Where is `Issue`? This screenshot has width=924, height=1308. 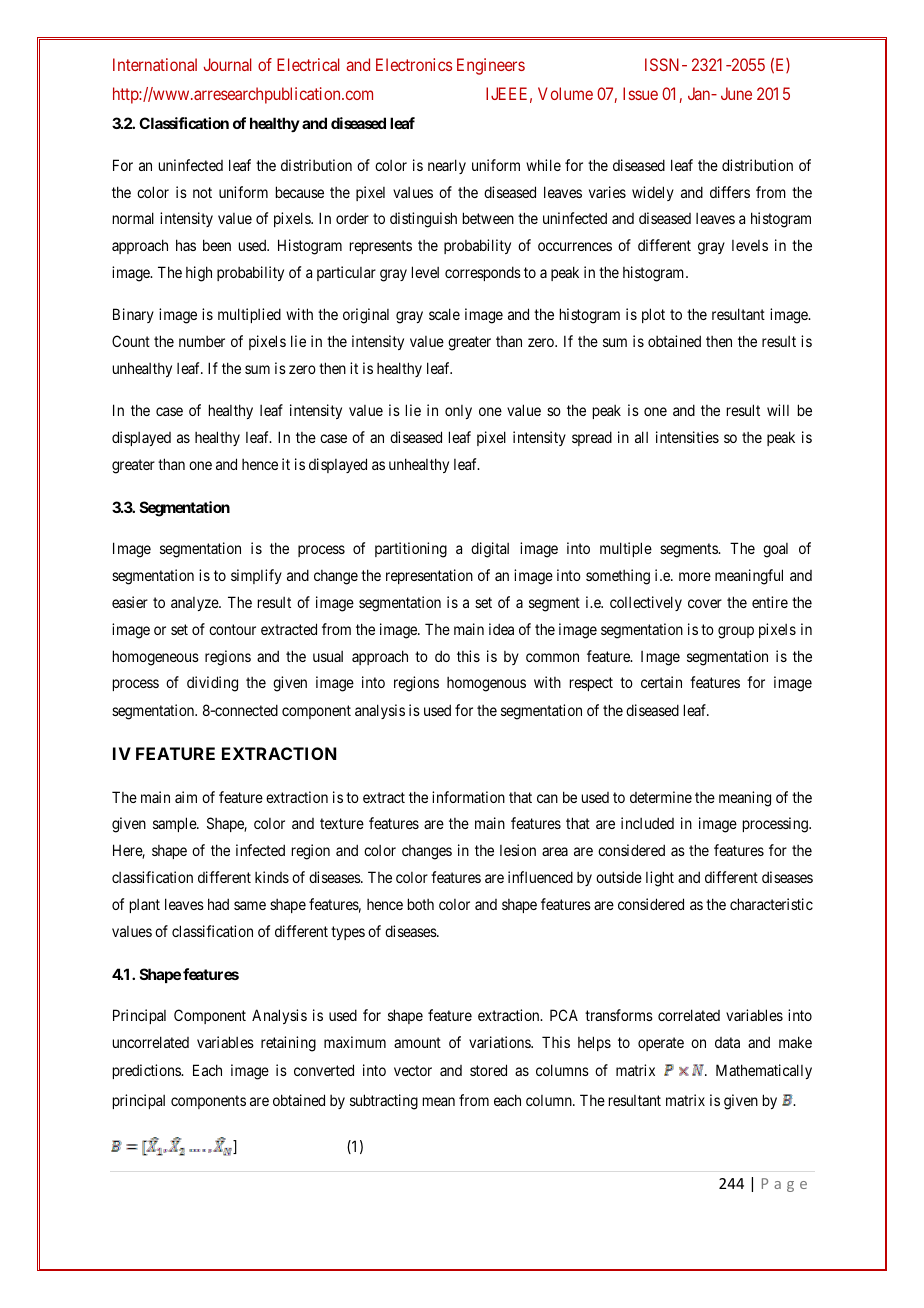 Issue is located at coordinates (640, 93).
